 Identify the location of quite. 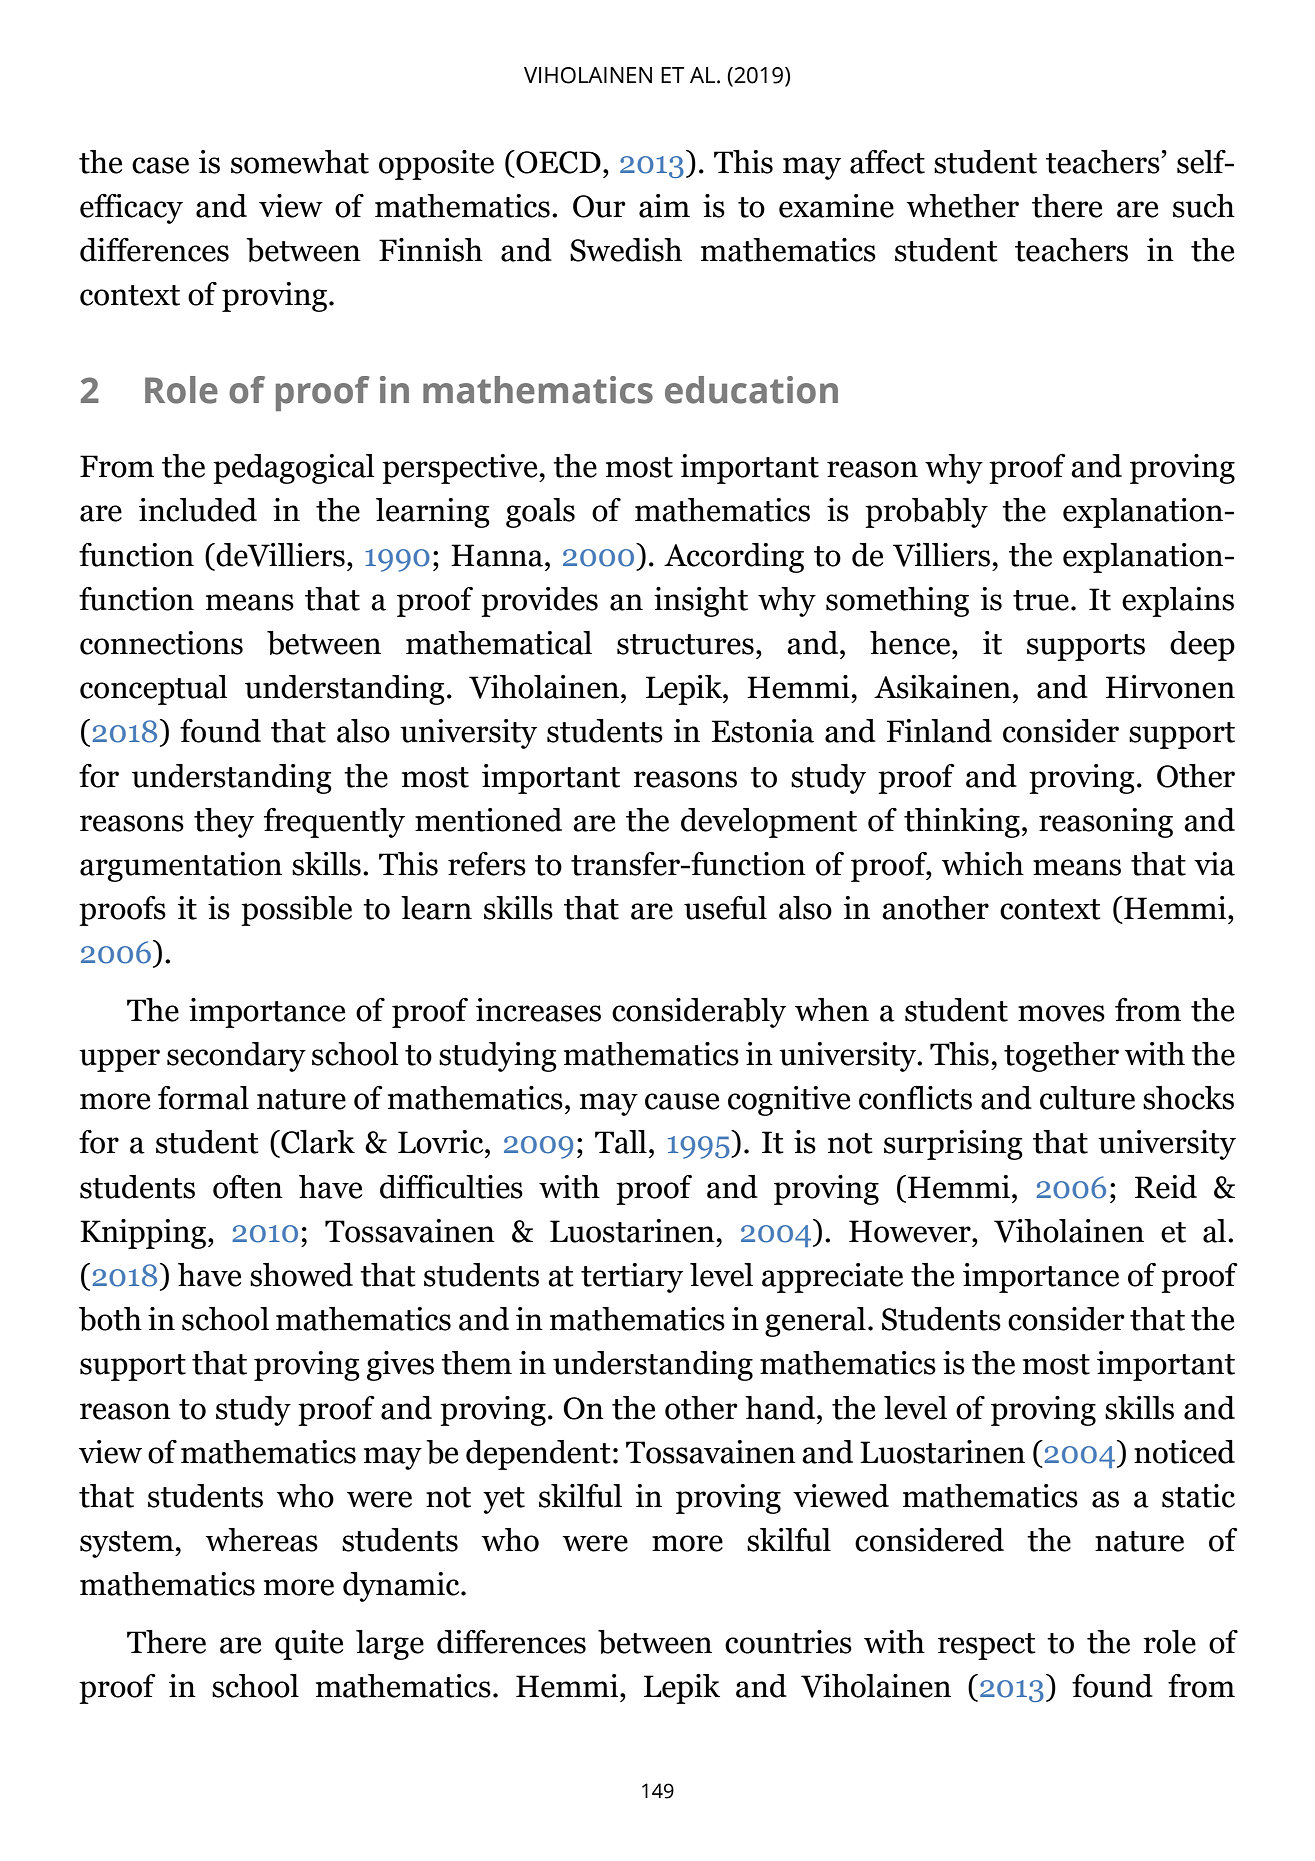
(309, 1645).
